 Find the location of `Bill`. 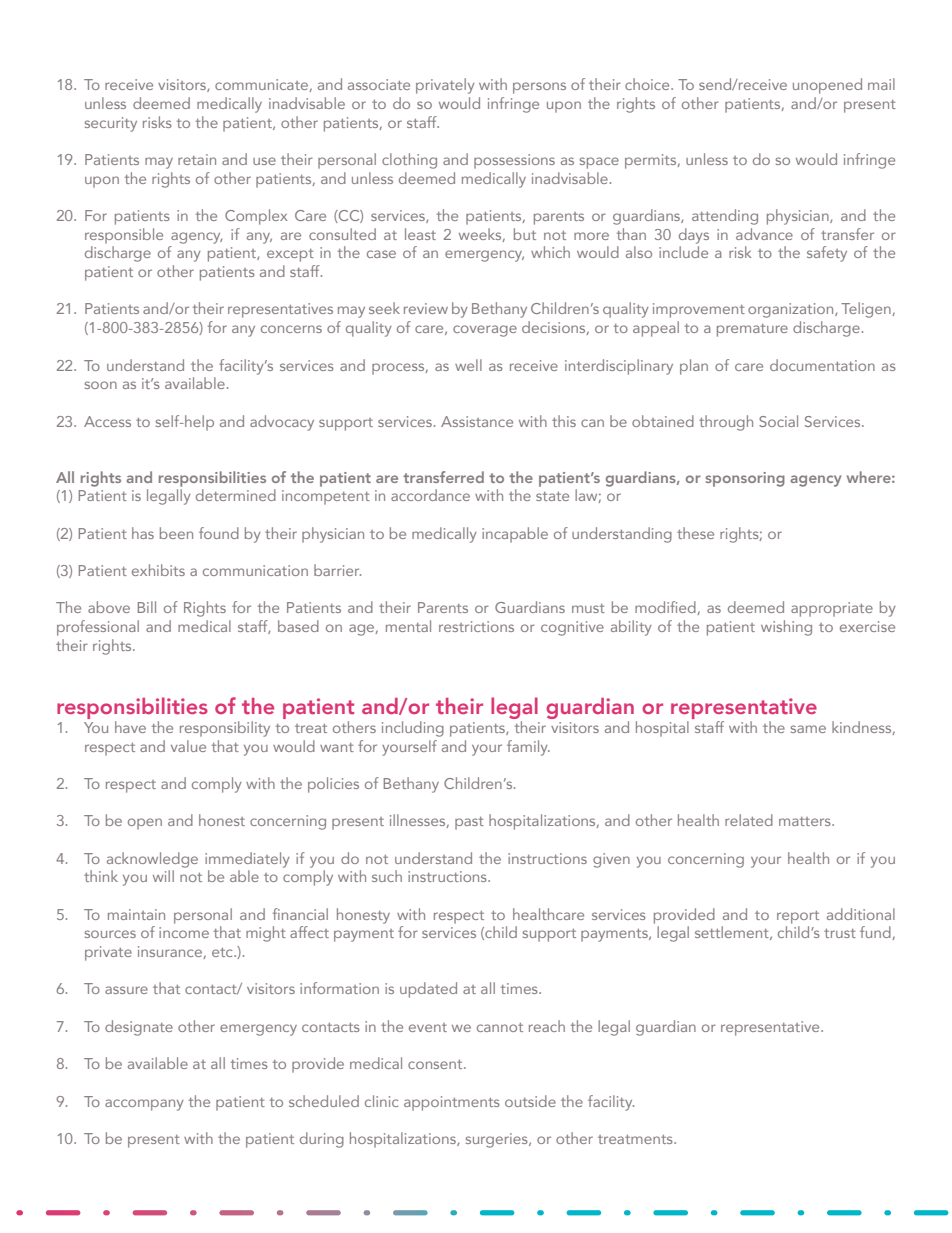

Bill is located at coordinates (147, 607).
